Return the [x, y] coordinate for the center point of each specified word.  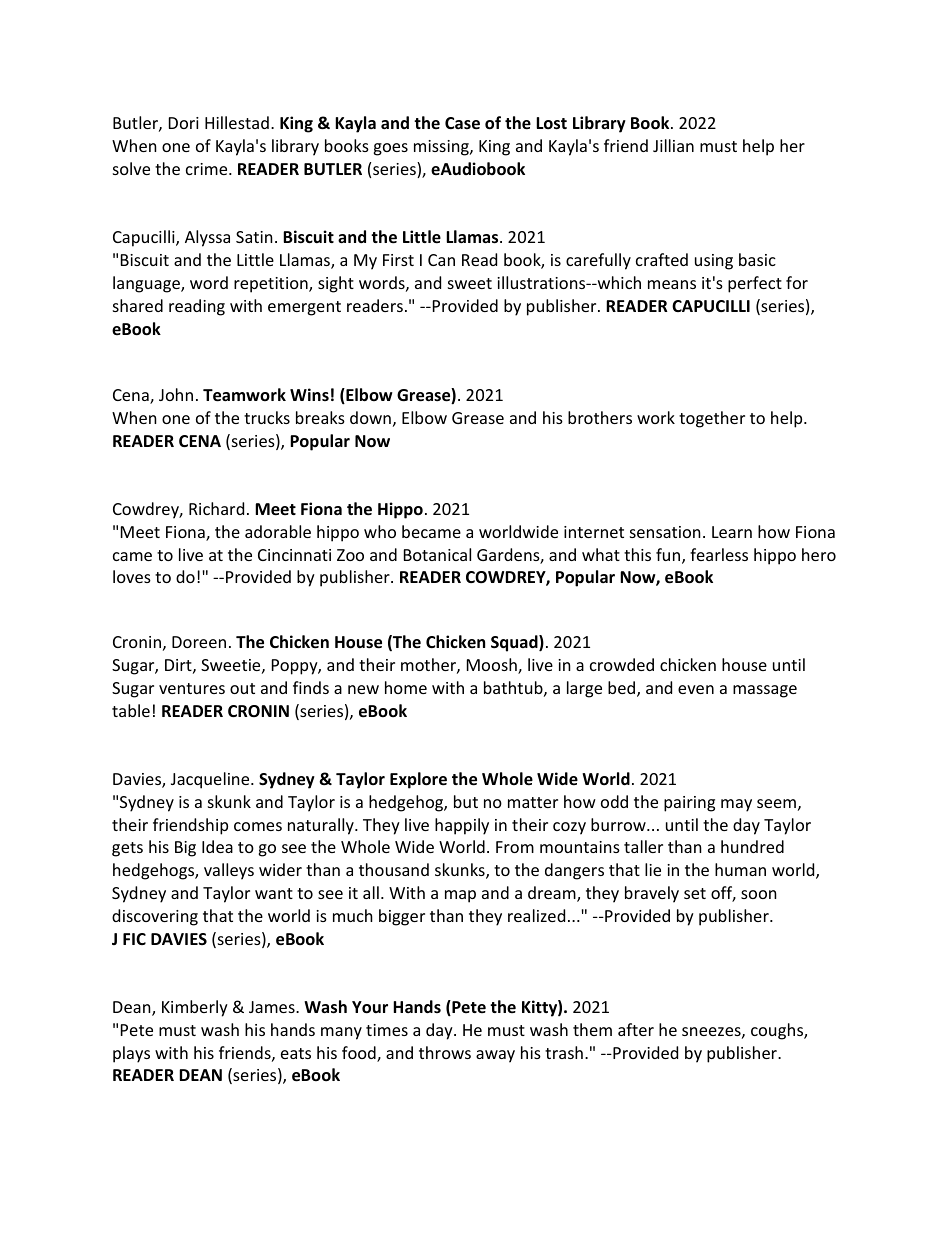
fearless [719, 554]
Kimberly [195, 1008]
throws [445, 1052]
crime [208, 169]
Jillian [673, 145]
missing [442, 148]
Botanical [437, 554]
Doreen [199, 642]
